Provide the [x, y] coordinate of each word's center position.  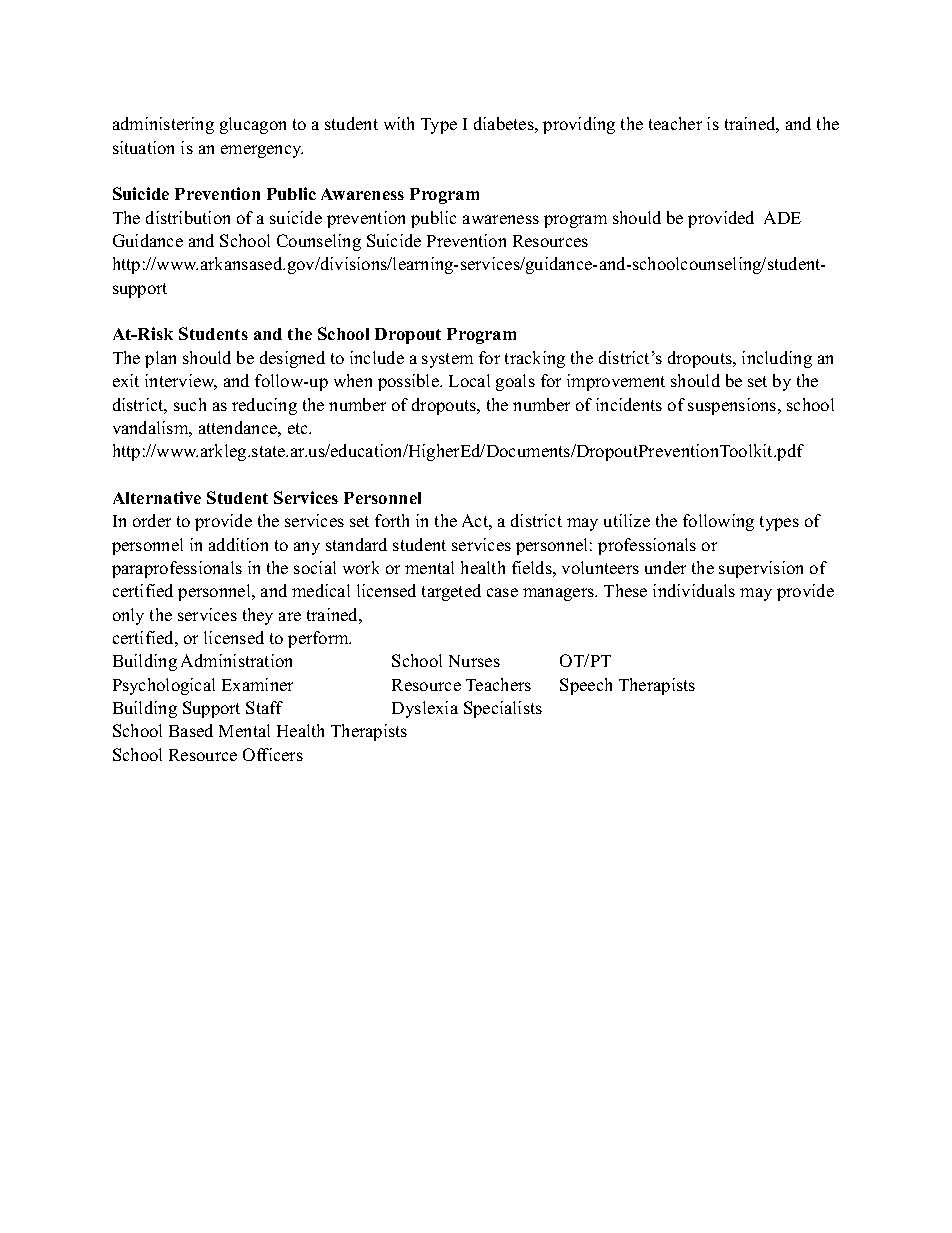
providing [579, 125]
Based [191, 730]
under [665, 567]
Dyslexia [425, 709]
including [777, 359]
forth [392, 520]
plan [160, 359]
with [399, 123]
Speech [586, 686]
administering [163, 125]
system [447, 360]
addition [238, 544]
